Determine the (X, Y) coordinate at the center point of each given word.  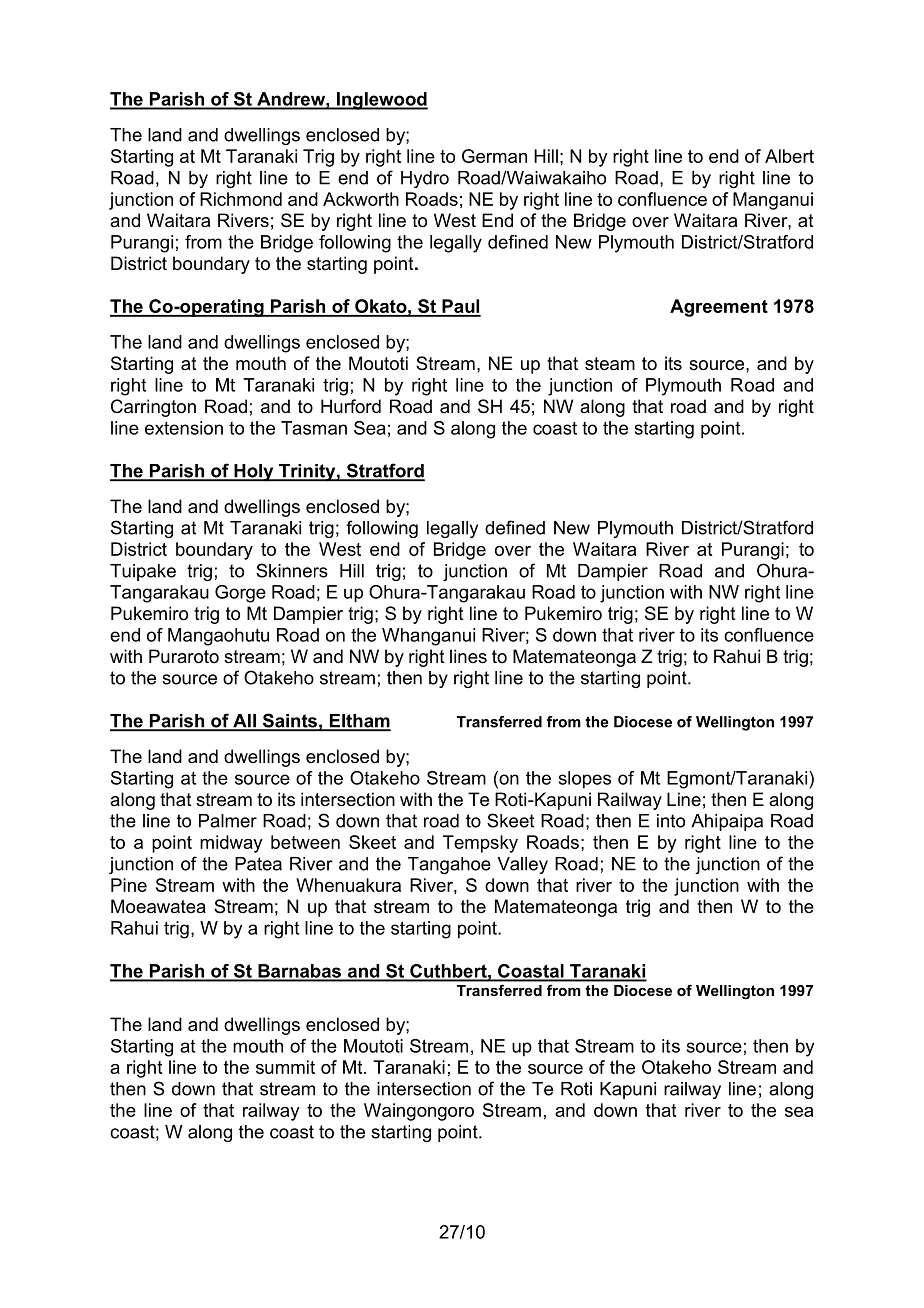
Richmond (241, 199)
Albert (789, 156)
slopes (585, 780)
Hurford (351, 406)
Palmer (228, 821)
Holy (254, 473)
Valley (522, 865)
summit (285, 1067)
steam (610, 364)
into (671, 821)
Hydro (425, 179)
